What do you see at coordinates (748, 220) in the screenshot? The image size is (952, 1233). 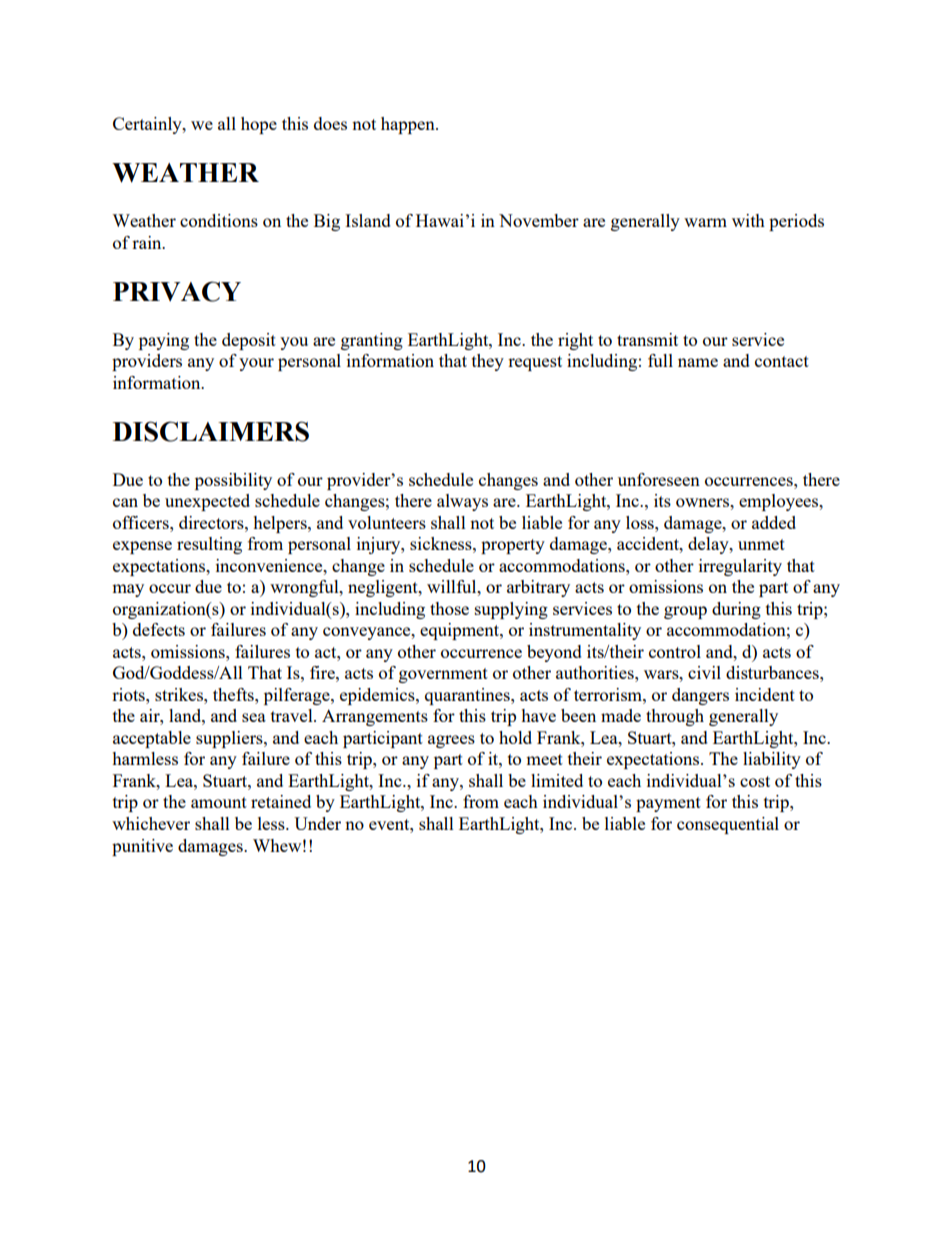 I see `with` at bounding box center [748, 220].
